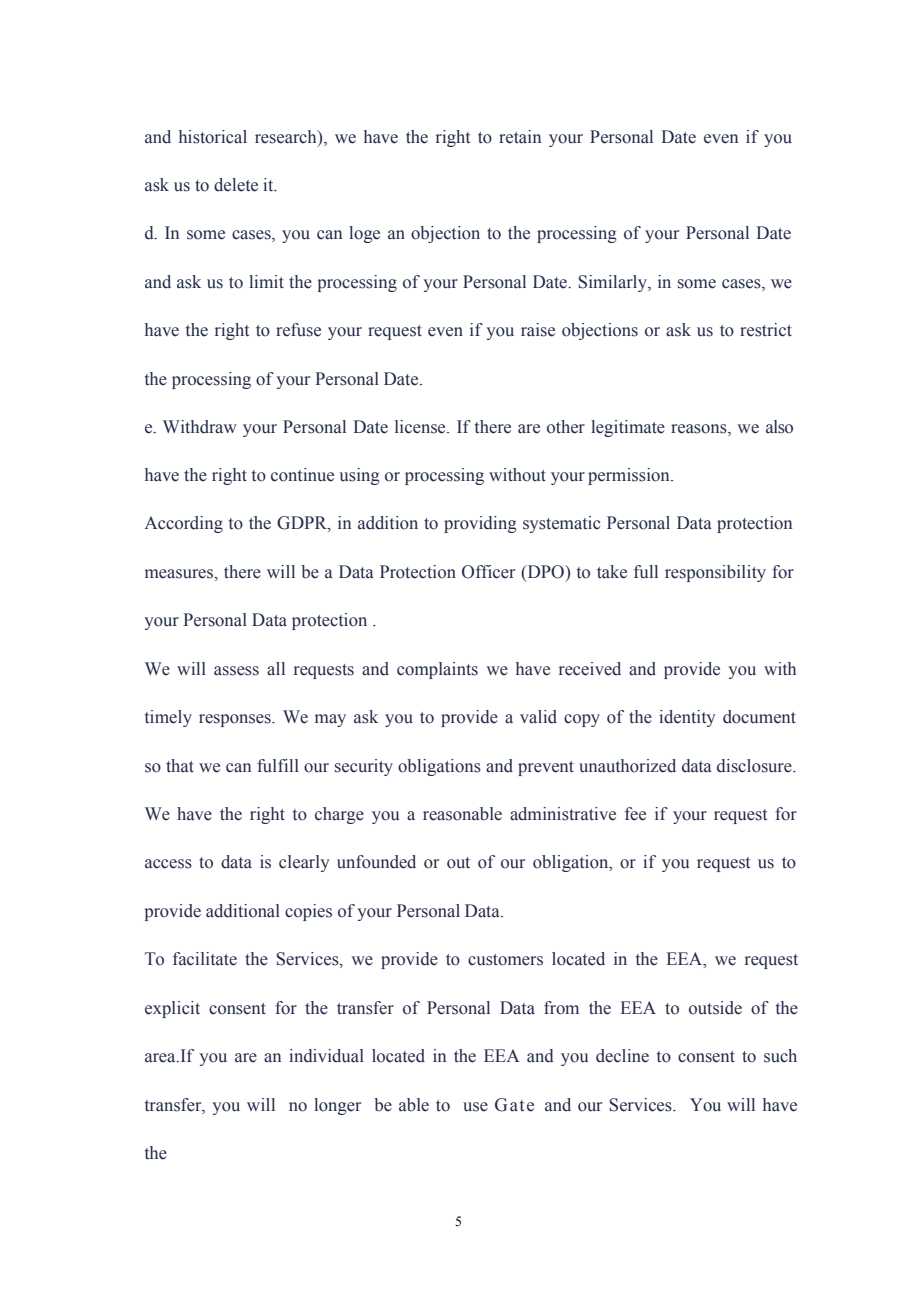 The image size is (924, 1308). I want to click on disclosure, so click(755, 766).
